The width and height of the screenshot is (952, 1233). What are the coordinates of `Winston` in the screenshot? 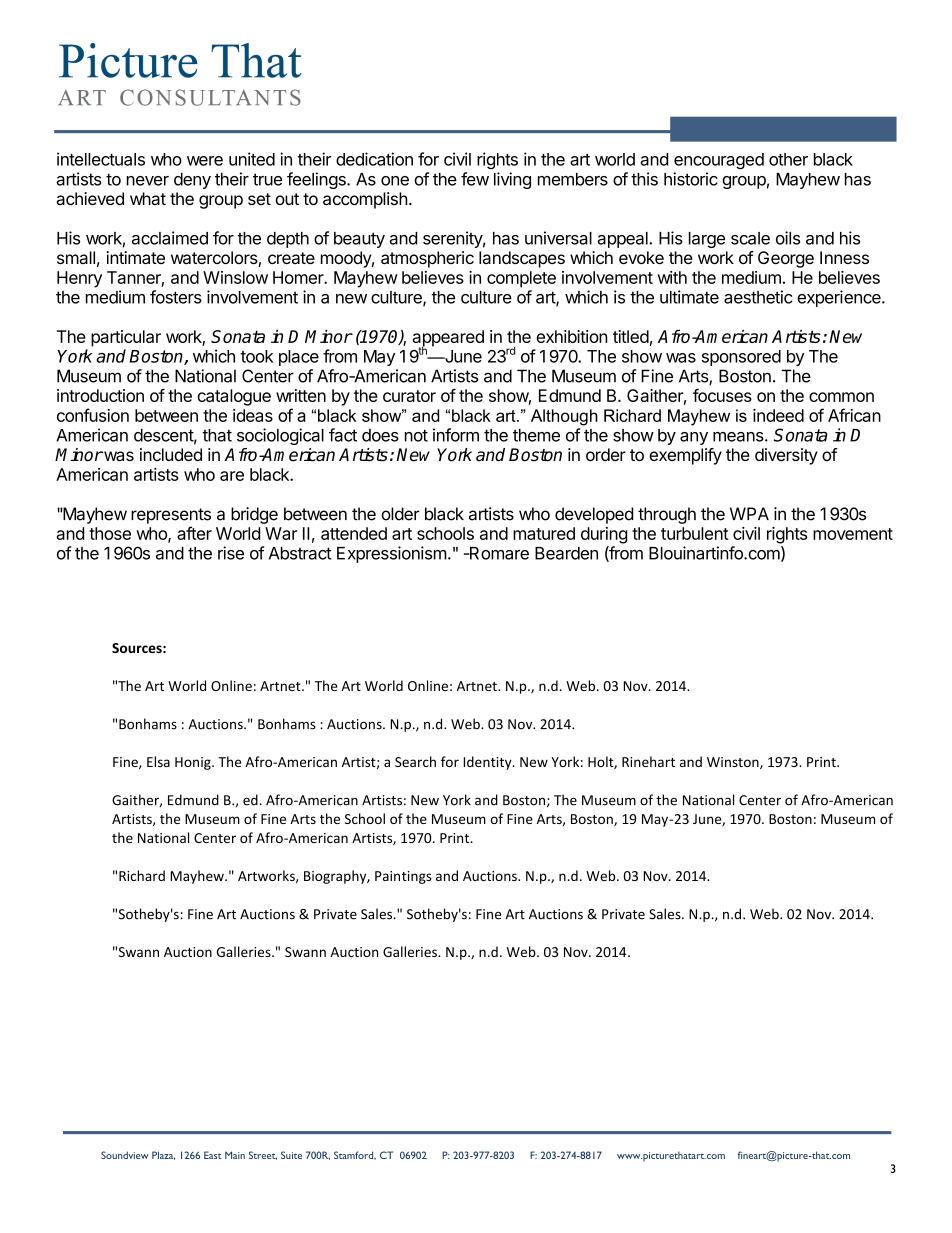 It's located at (734, 763).
